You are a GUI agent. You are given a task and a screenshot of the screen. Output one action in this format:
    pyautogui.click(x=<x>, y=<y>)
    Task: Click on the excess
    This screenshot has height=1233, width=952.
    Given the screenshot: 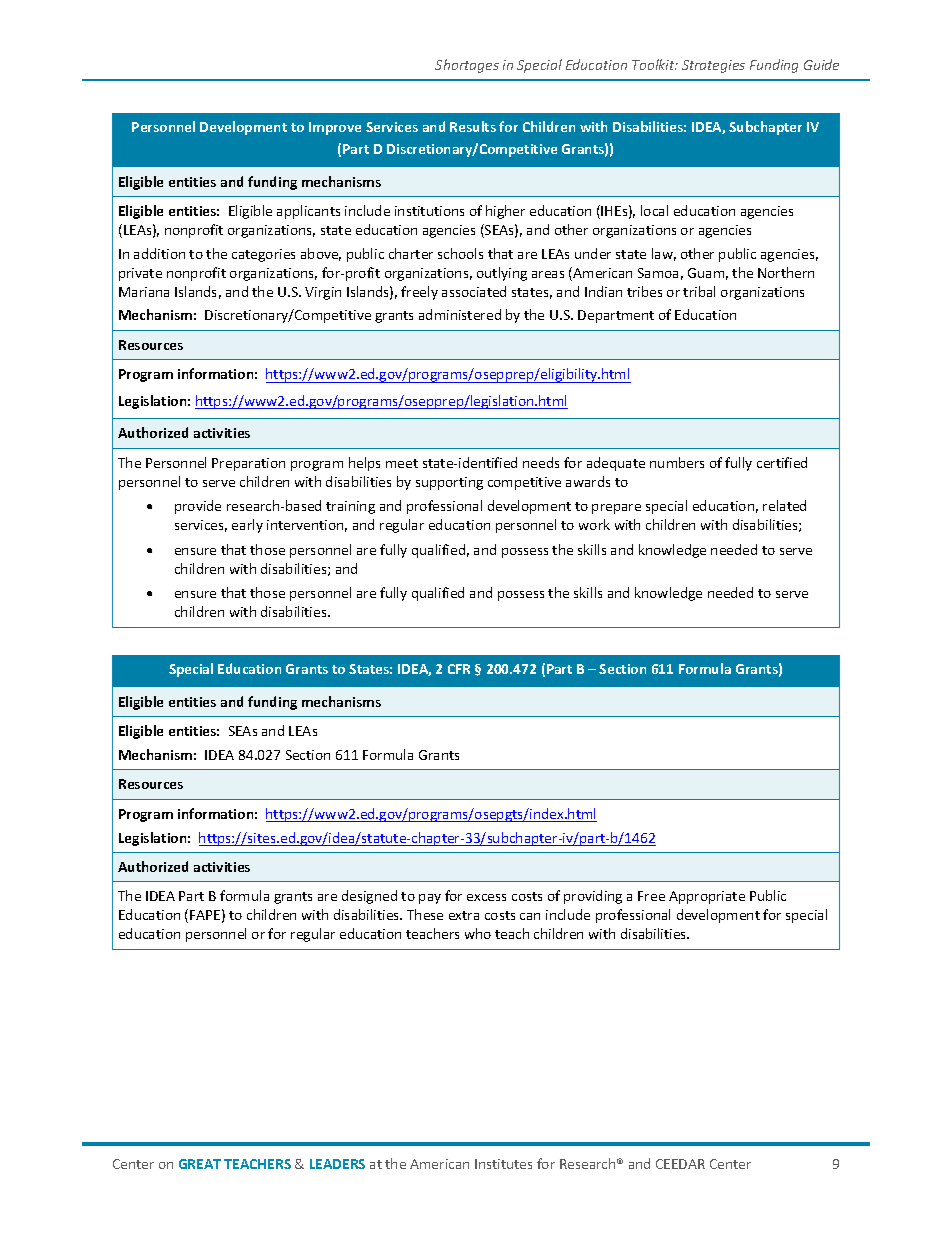 What is the action you would take?
    pyautogui.click(x=486, y=897)
